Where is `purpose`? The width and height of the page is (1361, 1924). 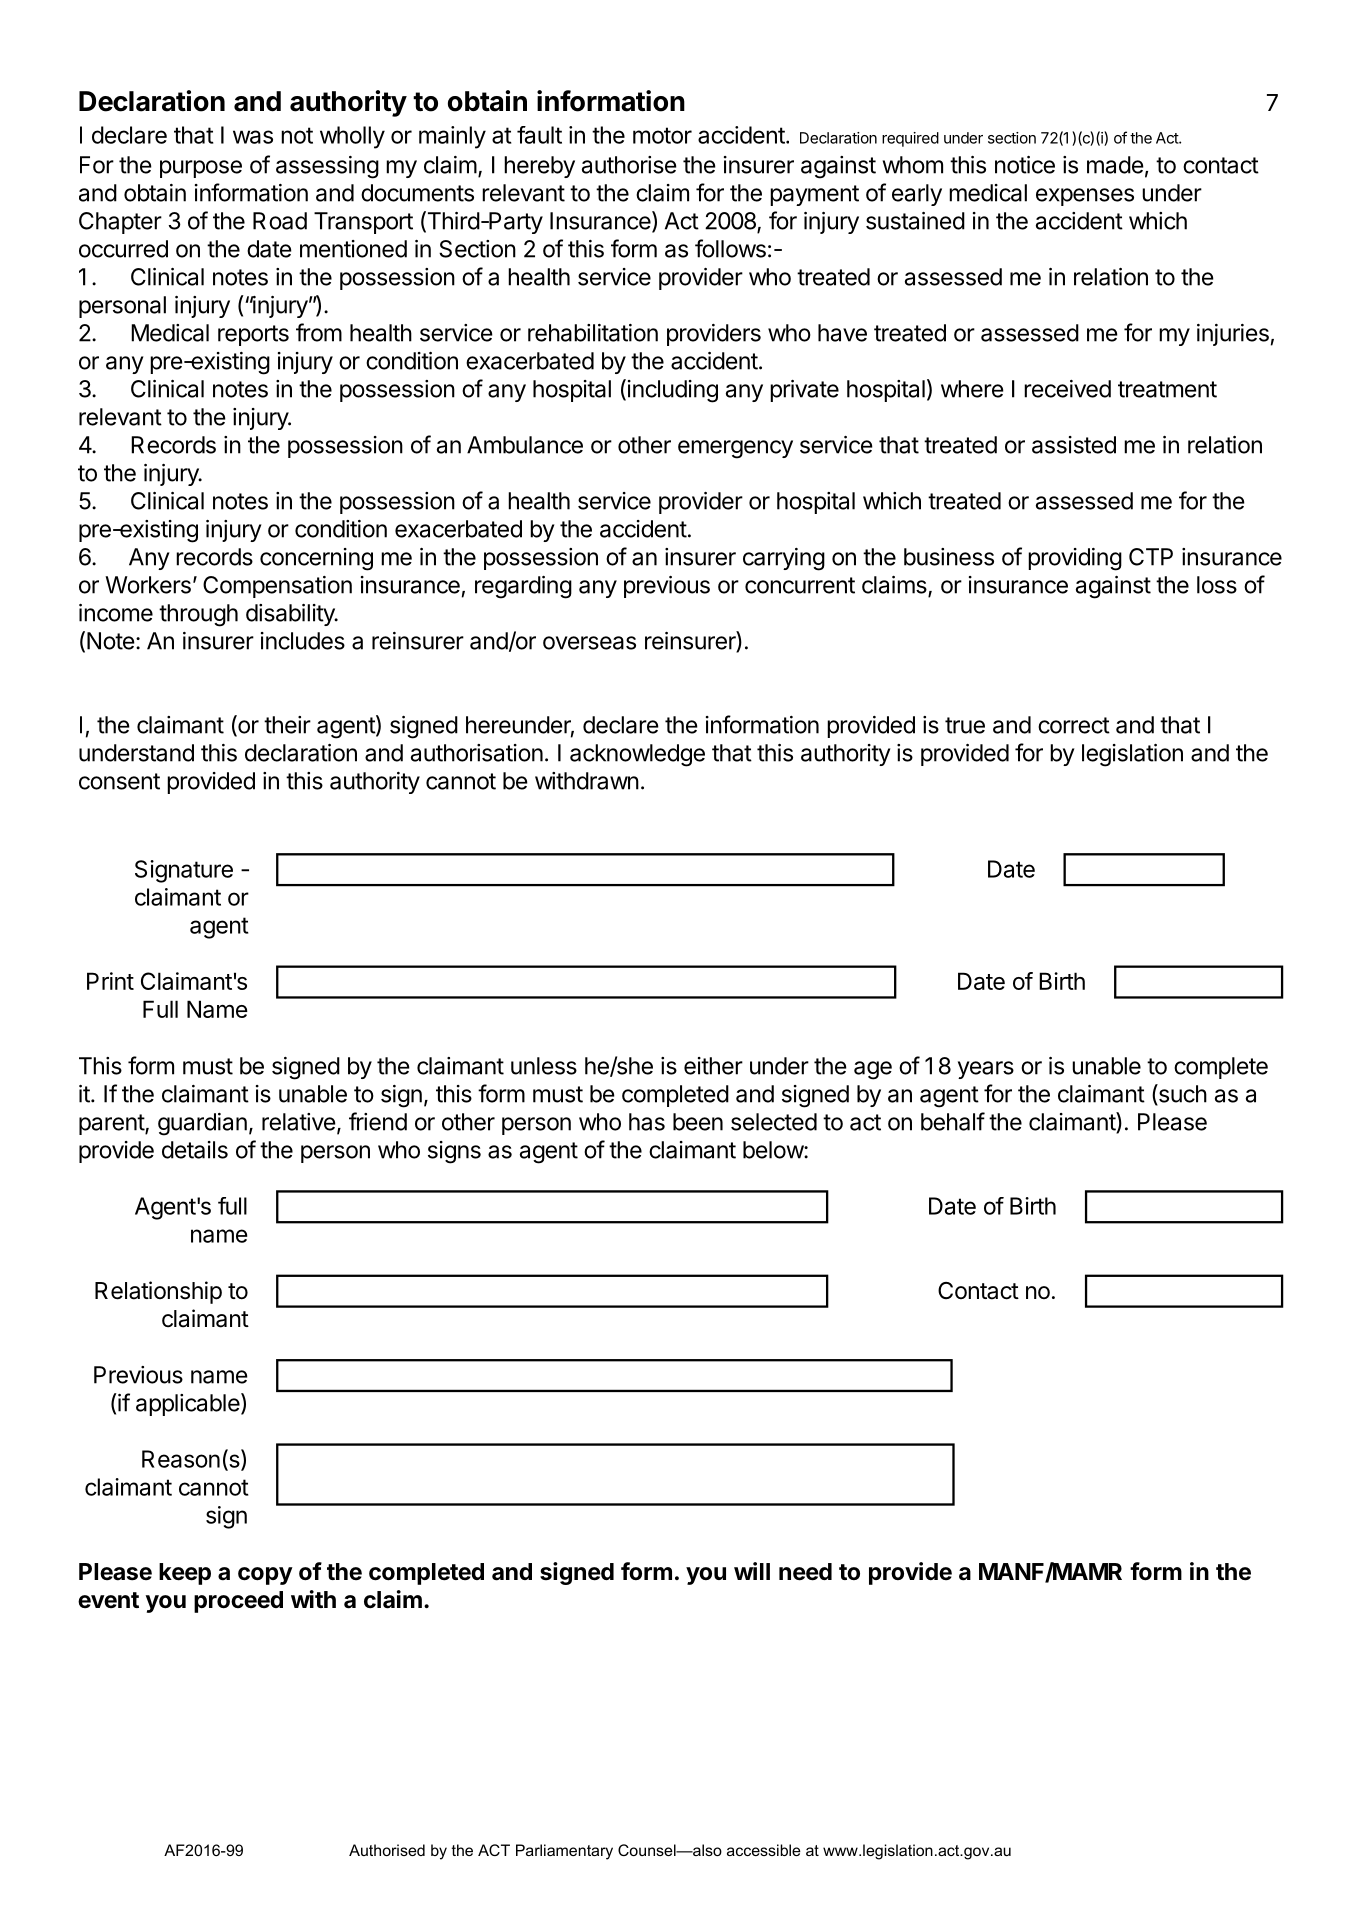
purpose is located at coordinates (201, 169).
